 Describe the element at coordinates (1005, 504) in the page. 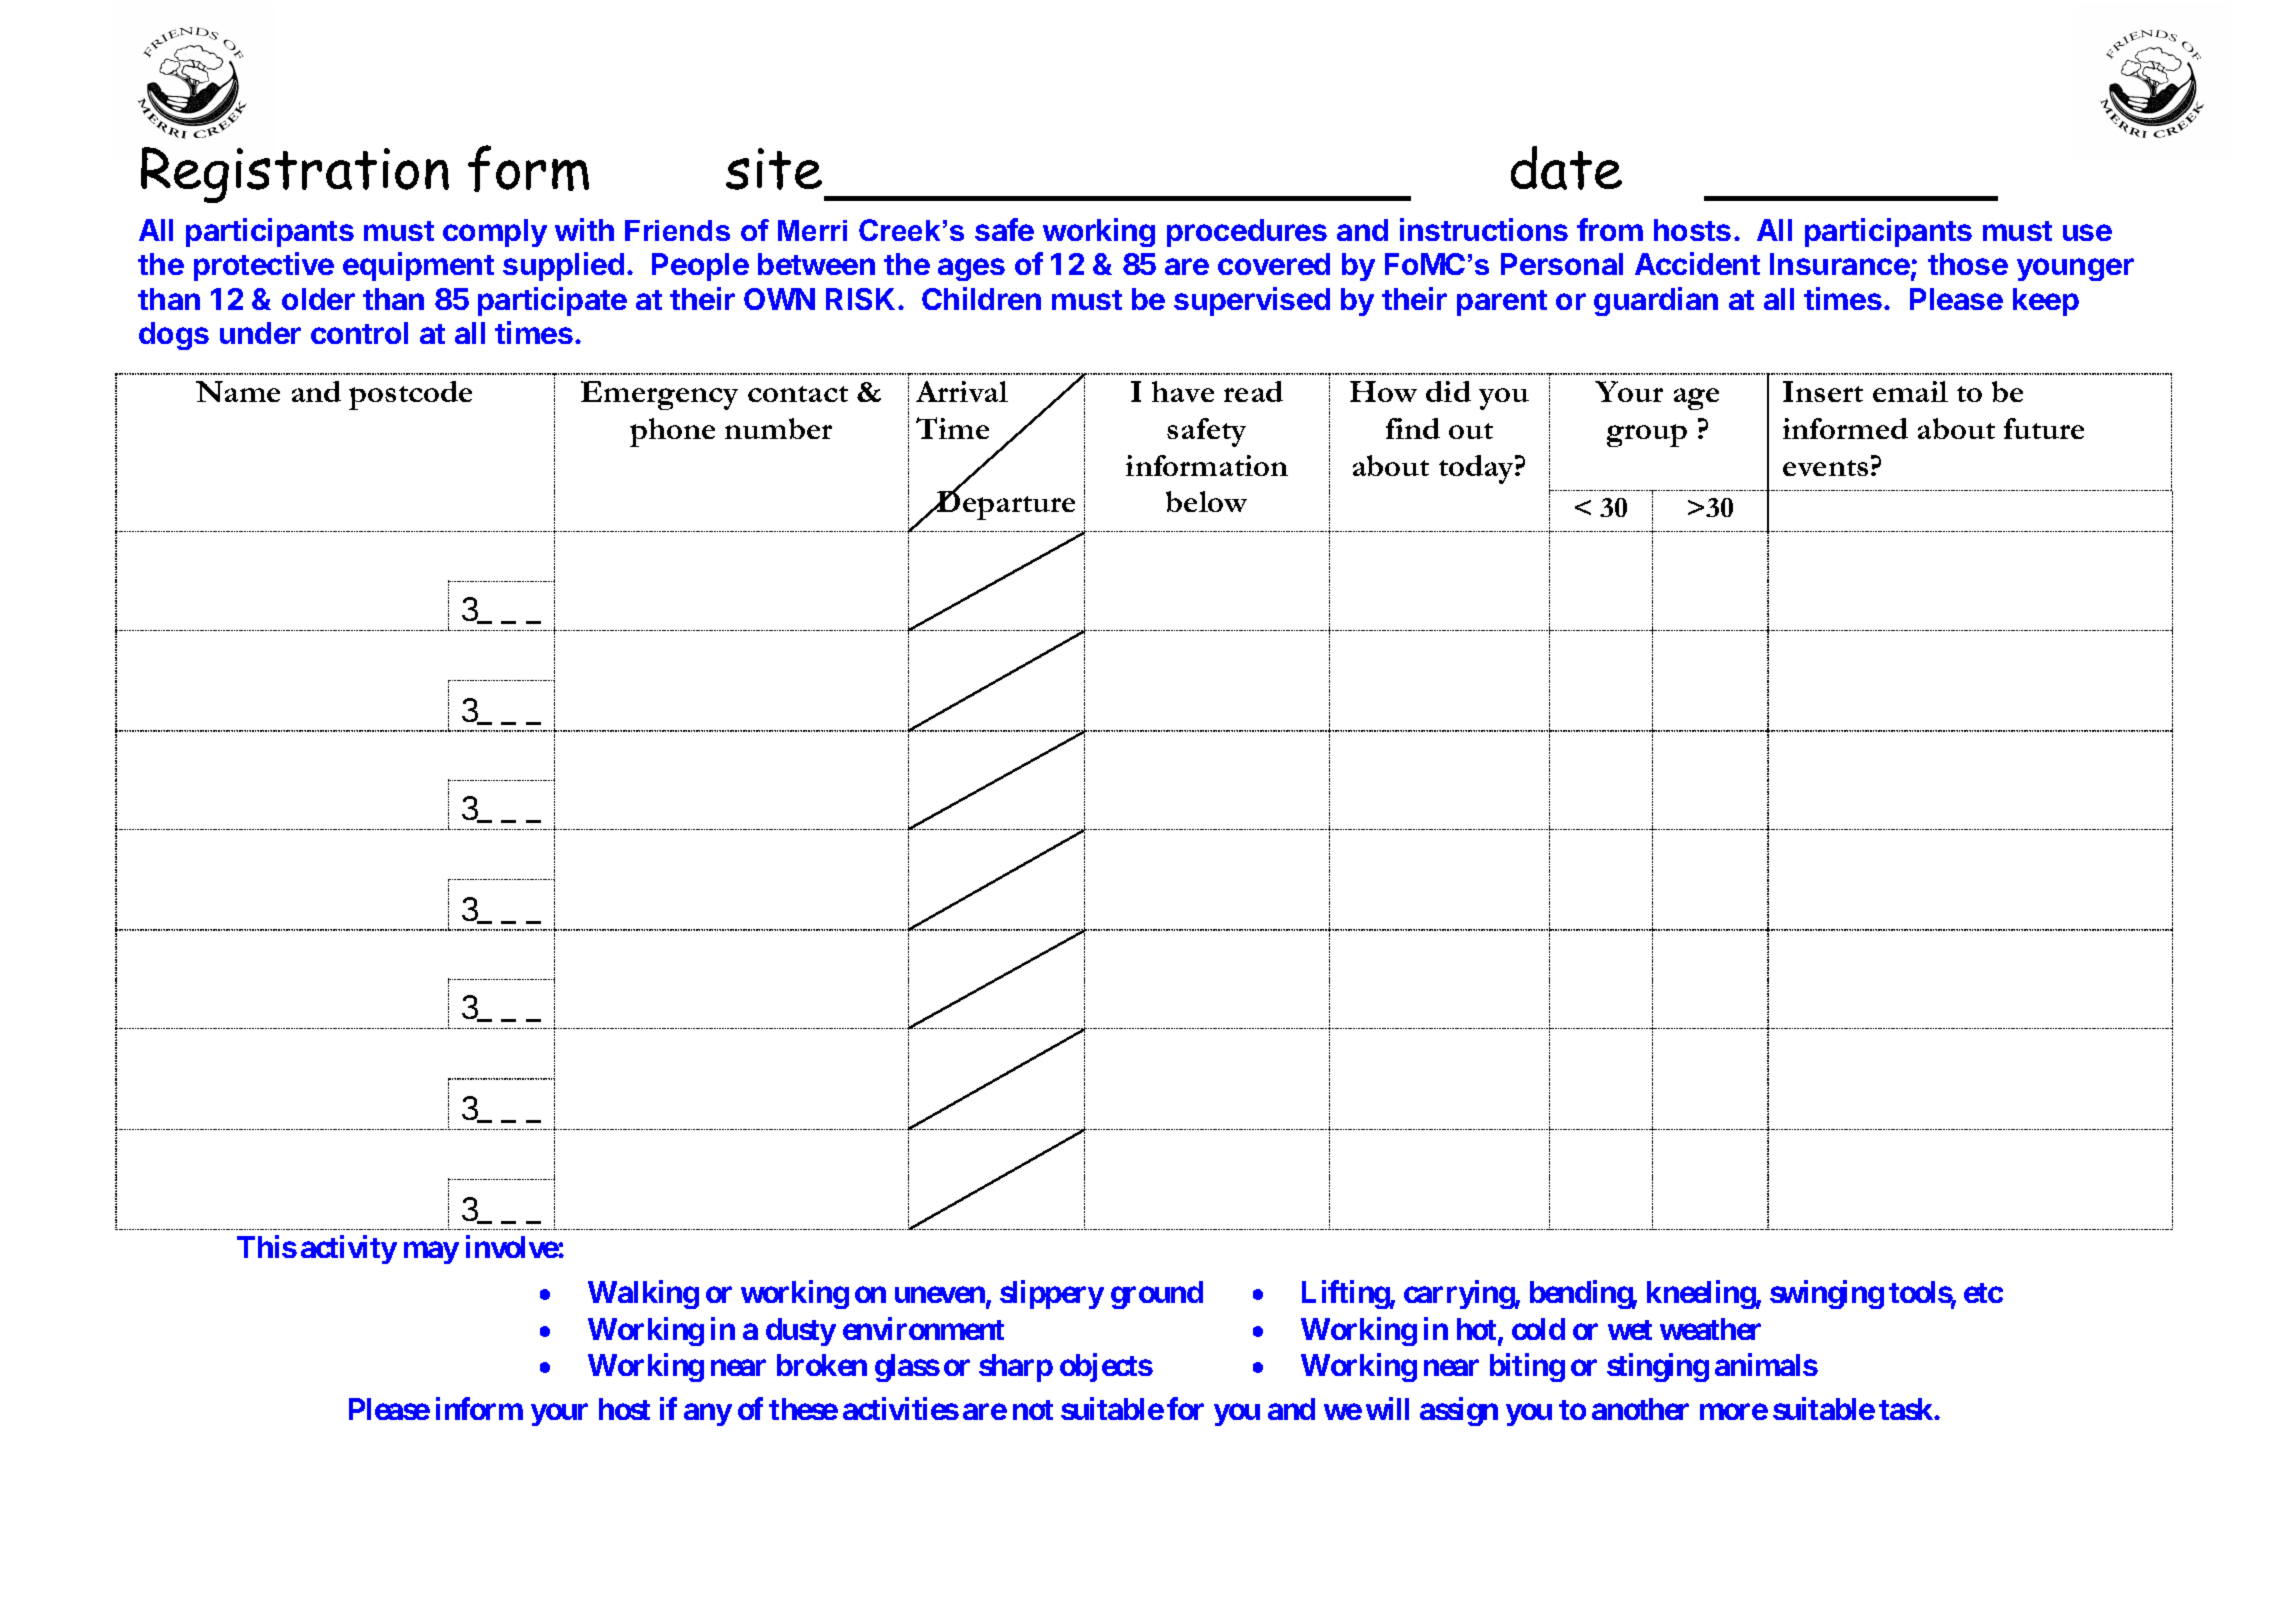

I see `Departure` at that location.
